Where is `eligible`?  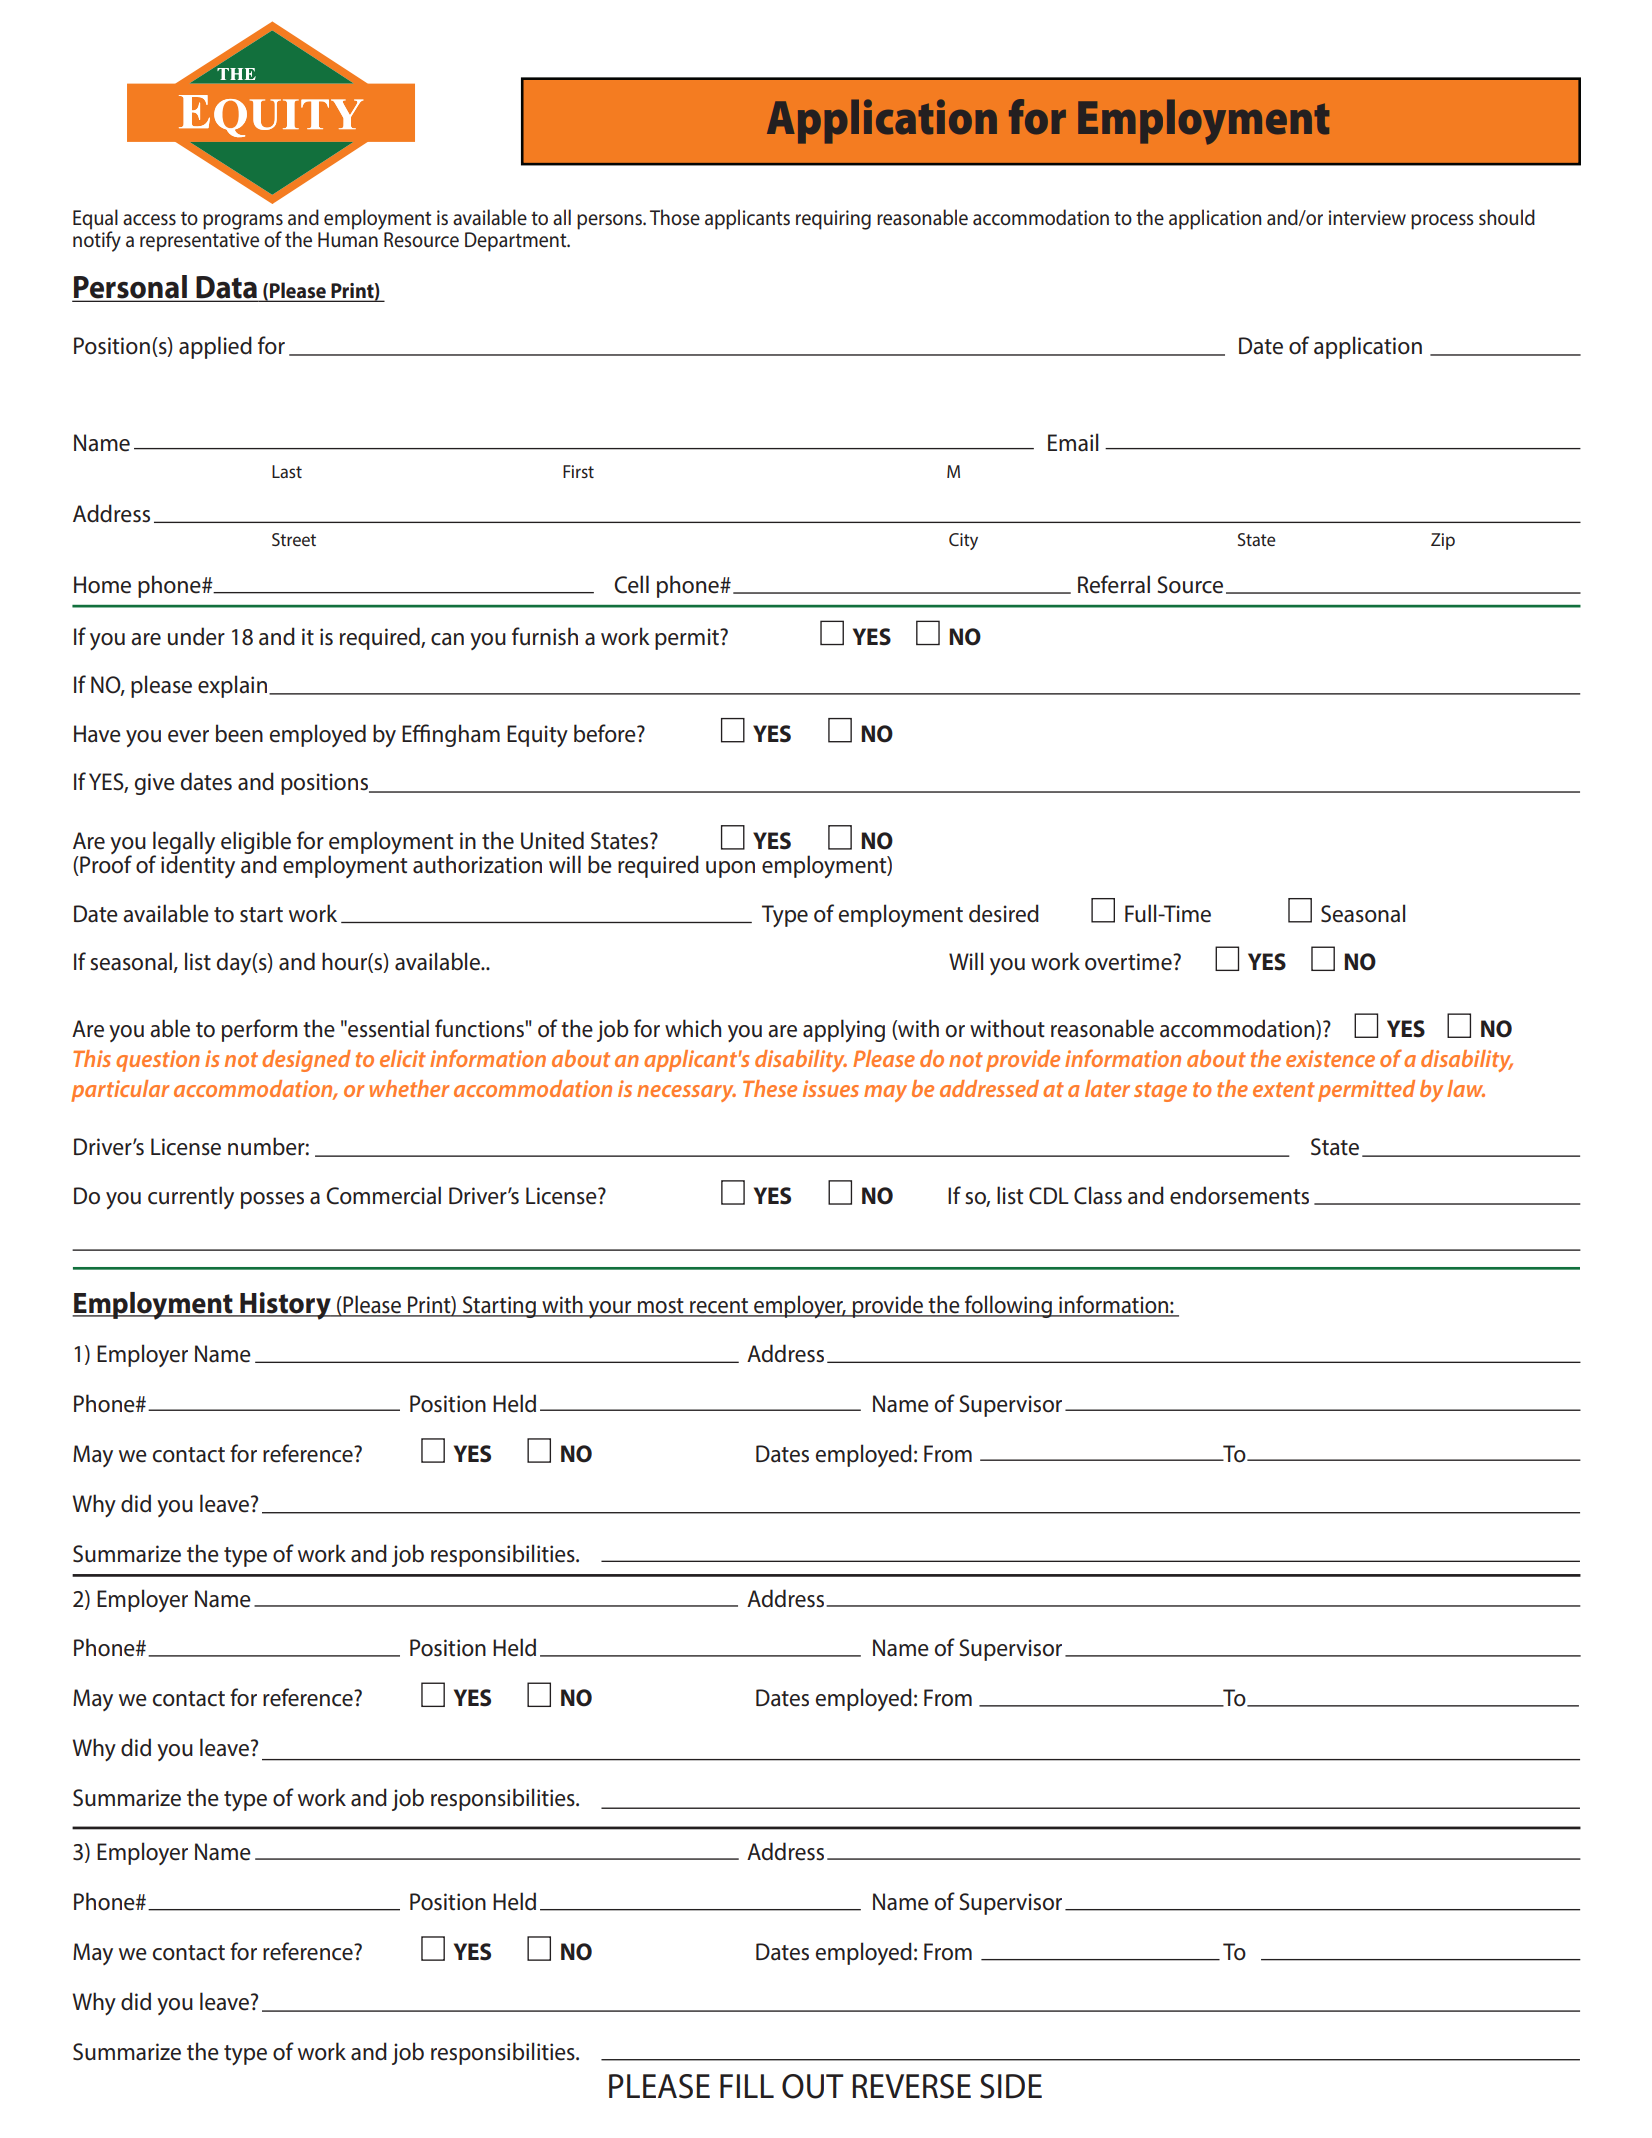 eligible is located at coordinates (256, 843).
